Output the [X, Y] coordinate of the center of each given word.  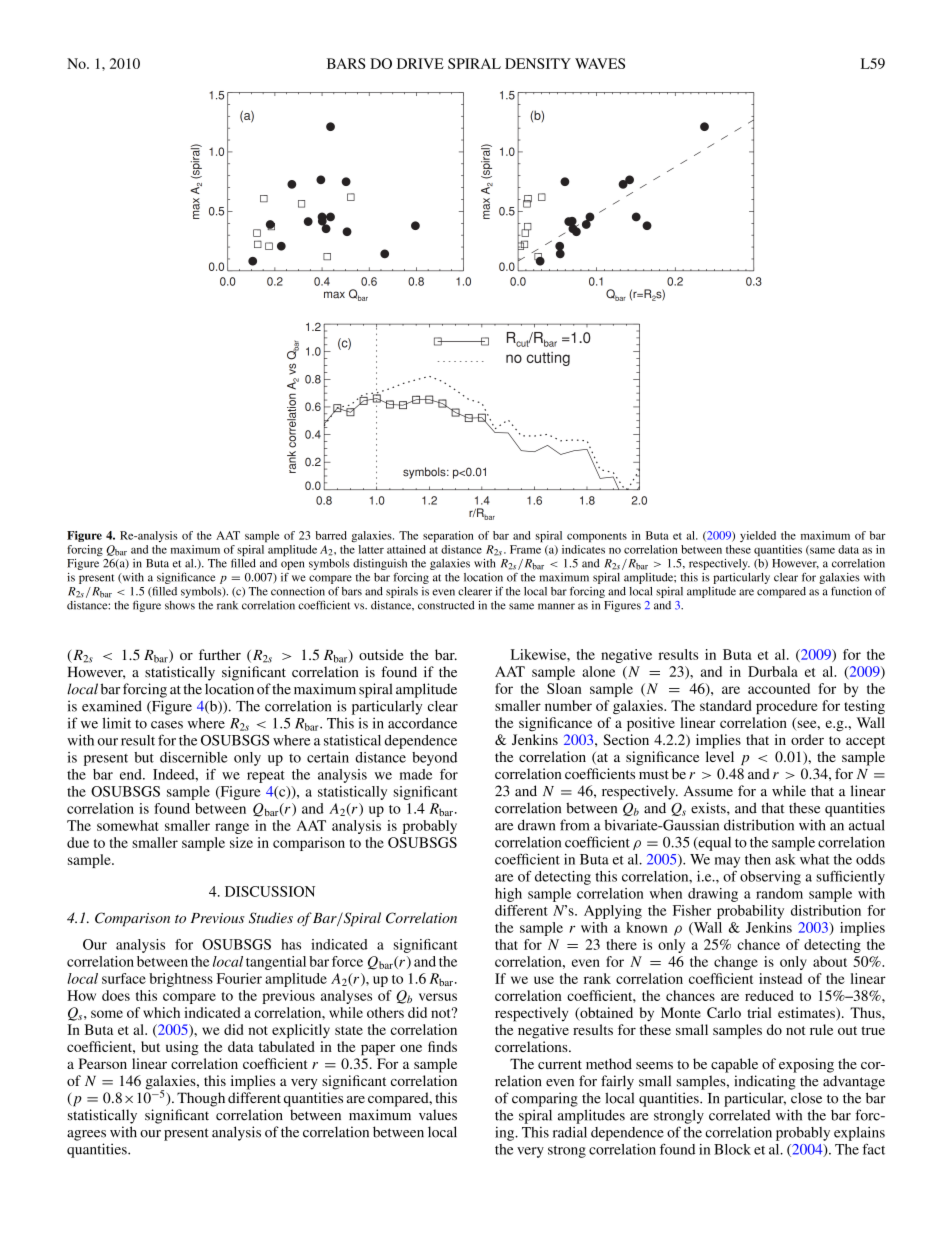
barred [331, 535]
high [508, 895]
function [851, 591]
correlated [739, 1115]
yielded [758, 536]
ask [785, 859]
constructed [446, 605]
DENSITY [538, 63]
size [241, 842]
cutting [548, 359]
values [438, 1115]
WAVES [600, 63]
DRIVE [420, 63]
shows [180, 605]
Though [201, 1099]
